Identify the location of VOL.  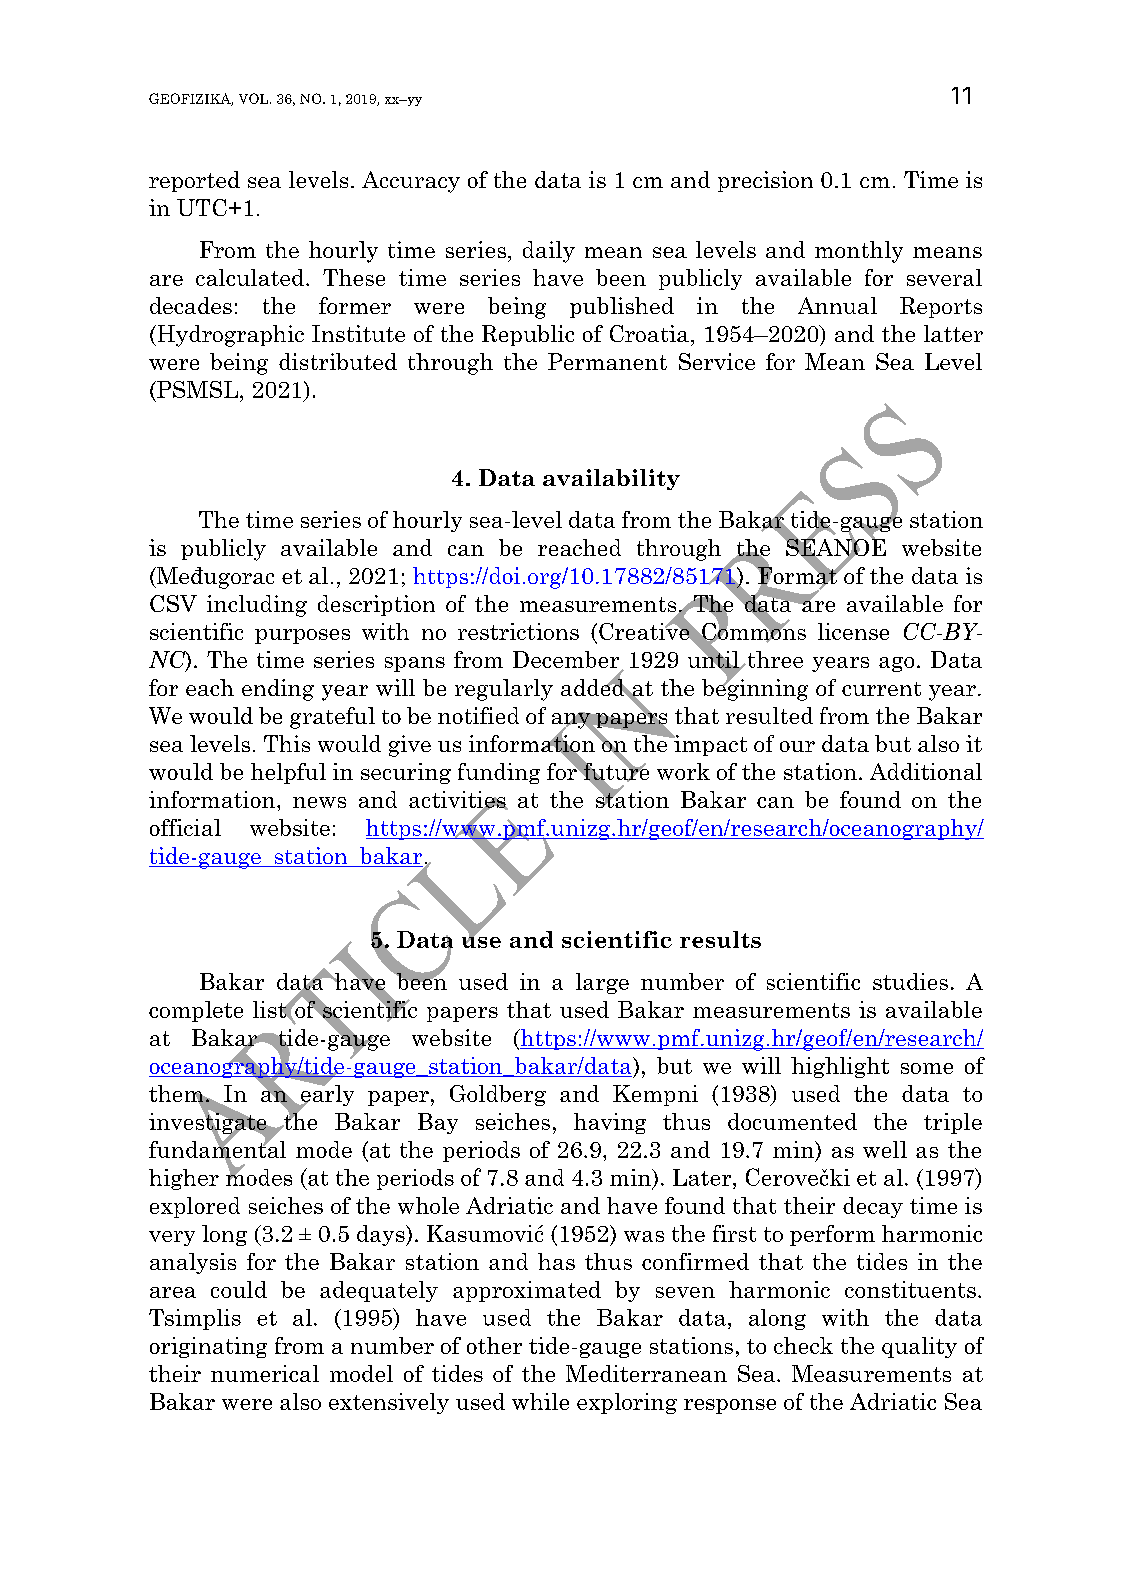
(255, 98).
